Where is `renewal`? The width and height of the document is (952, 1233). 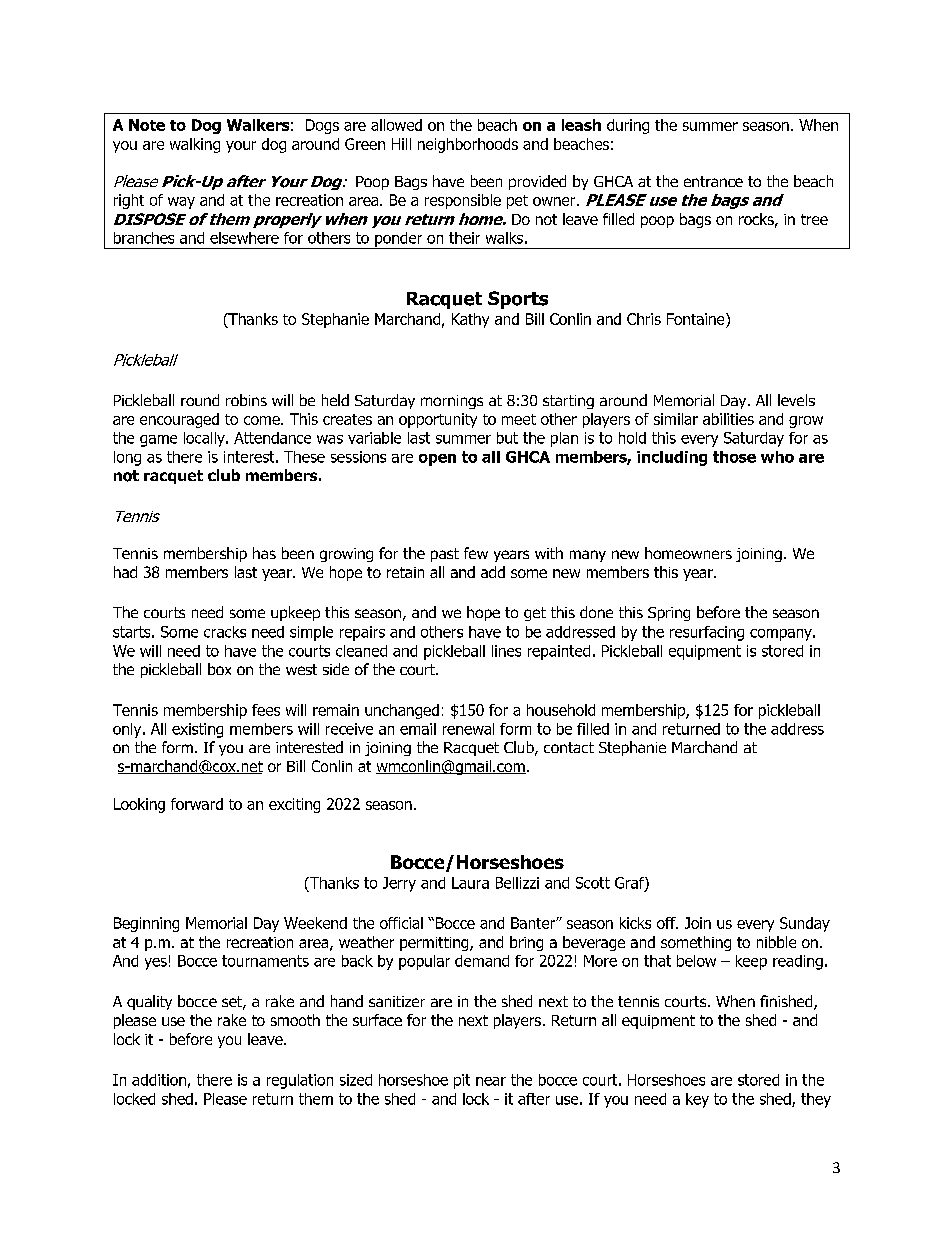 renewal is located at coordinates (468, 729).
